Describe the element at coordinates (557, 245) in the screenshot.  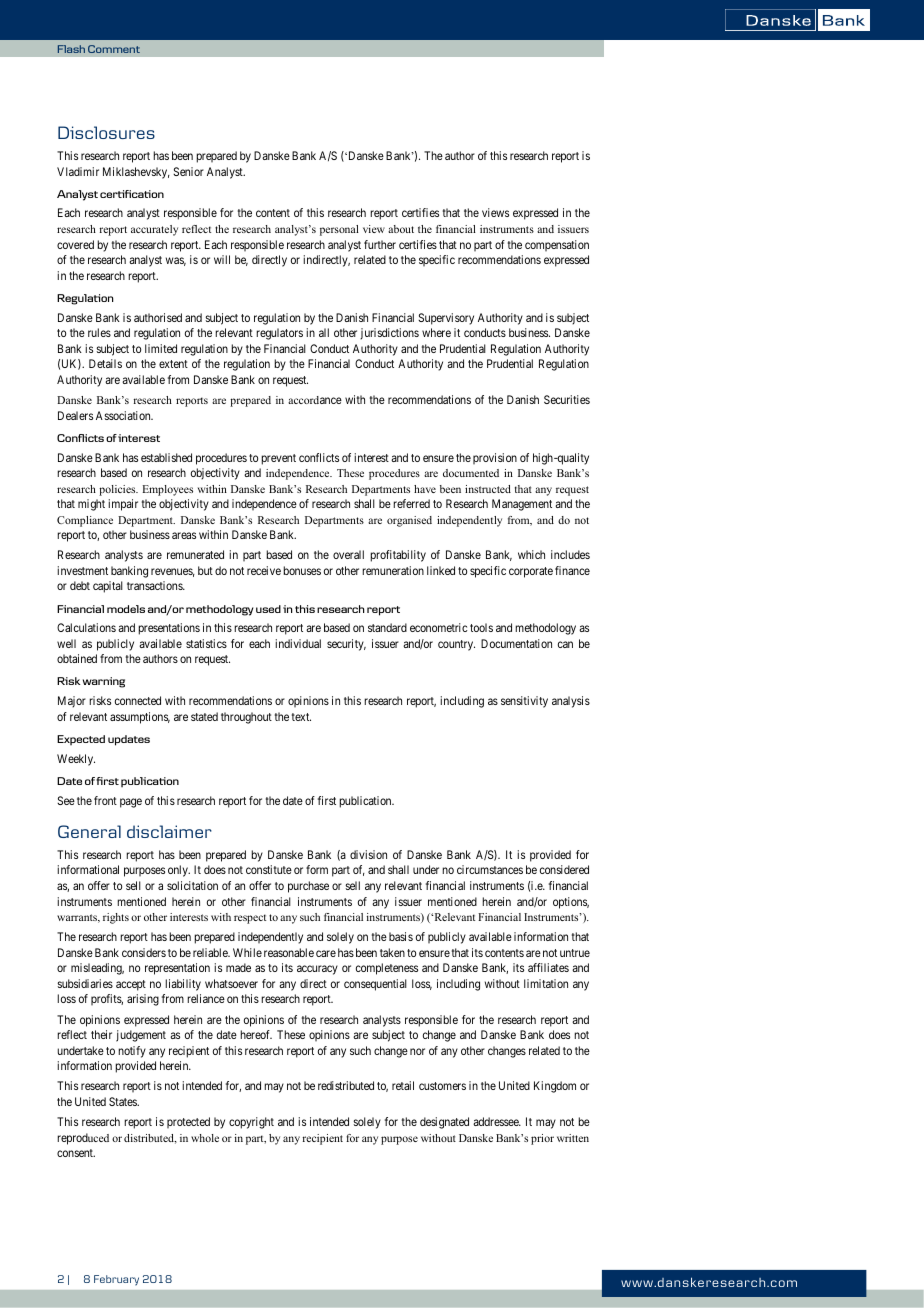
I see `compensation` at that location.
